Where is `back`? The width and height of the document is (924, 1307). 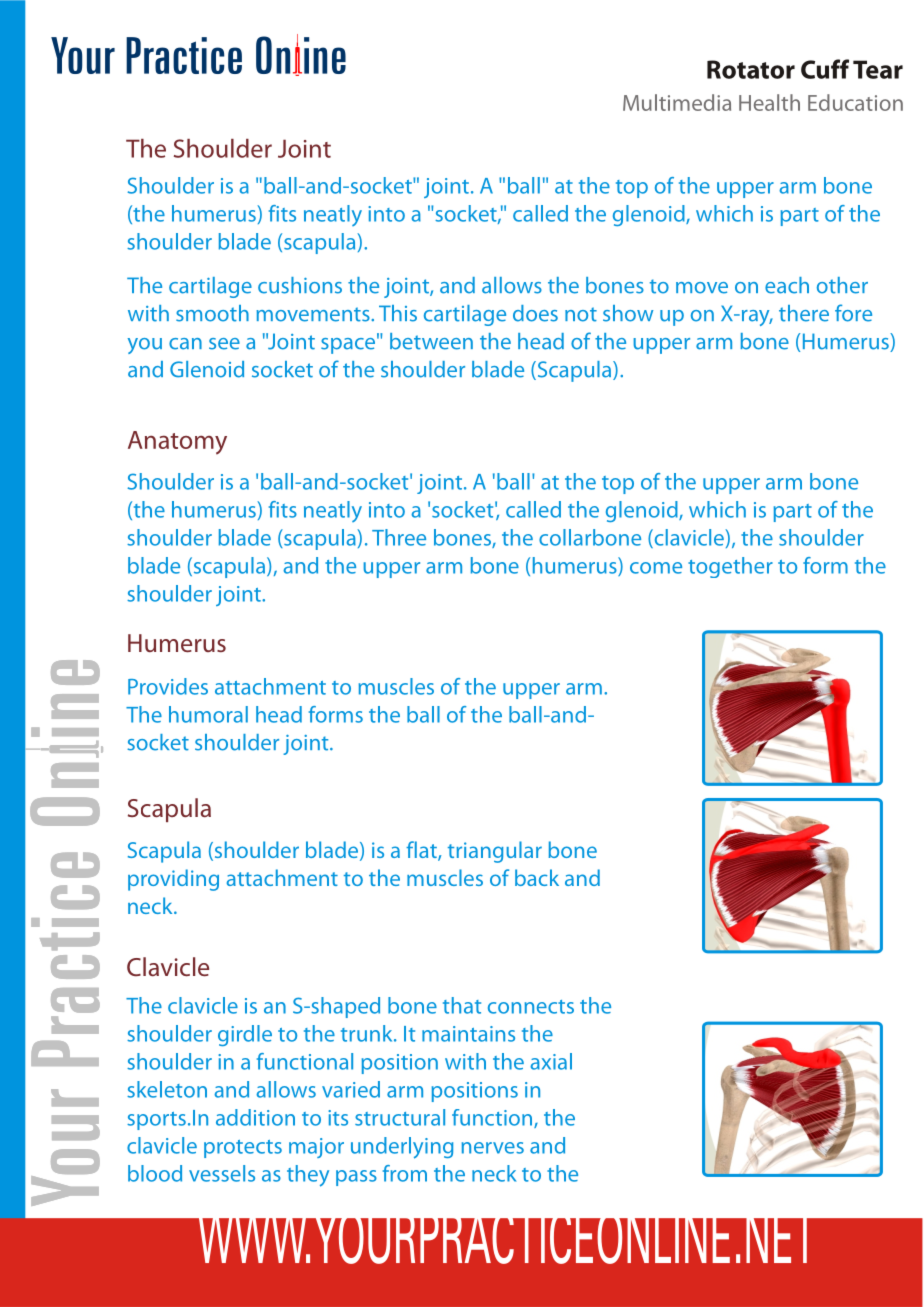
back is located at coordinates (537, 877).
